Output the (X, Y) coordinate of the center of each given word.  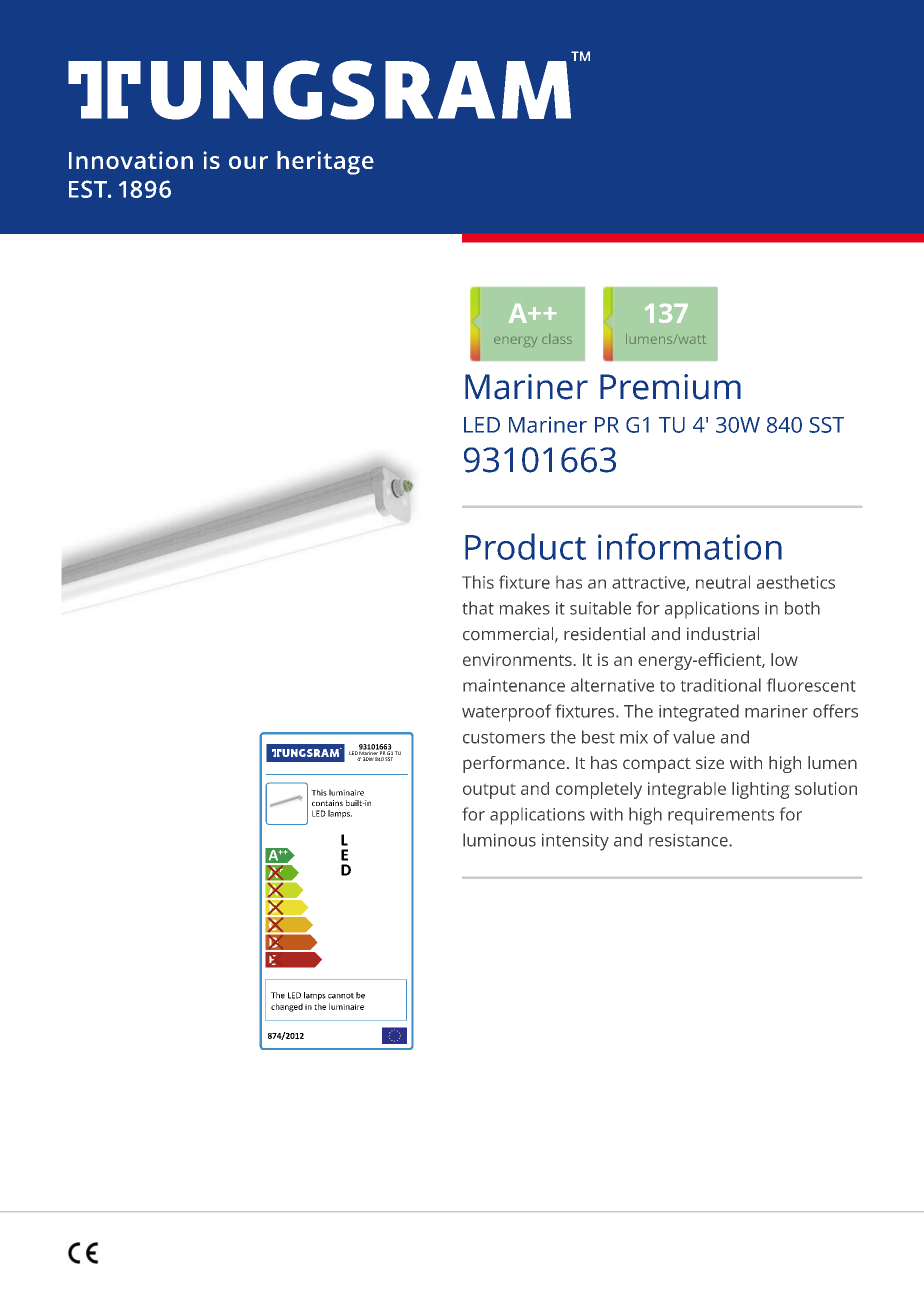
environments (517, 659)
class (557, 339)
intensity (575, 842)
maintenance (514, 685)
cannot (341, 996)
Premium (670, 387)
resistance (689, 840)
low (784, 659)
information (690, 546)
